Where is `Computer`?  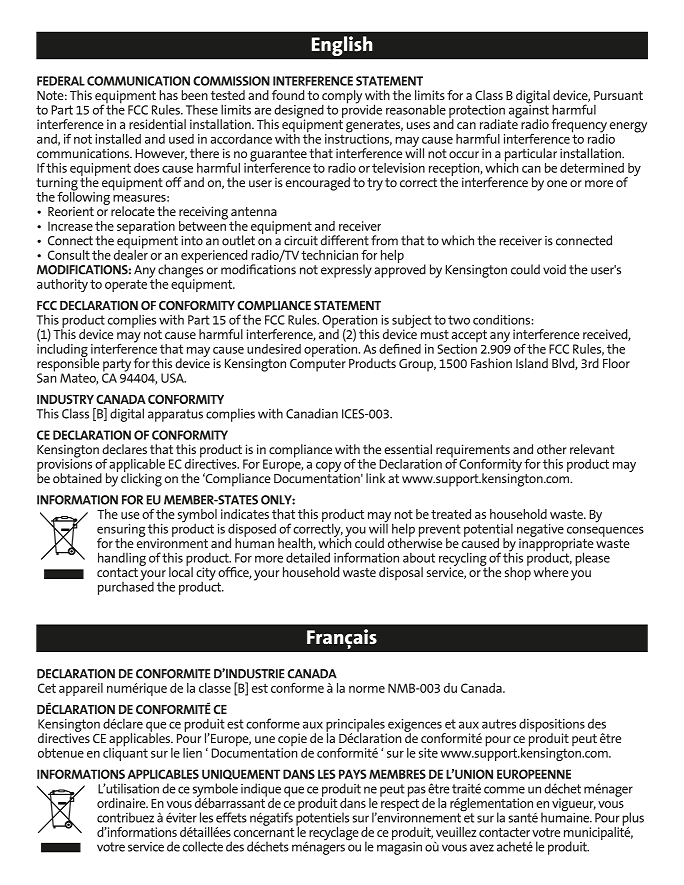 Computer is located at coordinates (318, 364).
